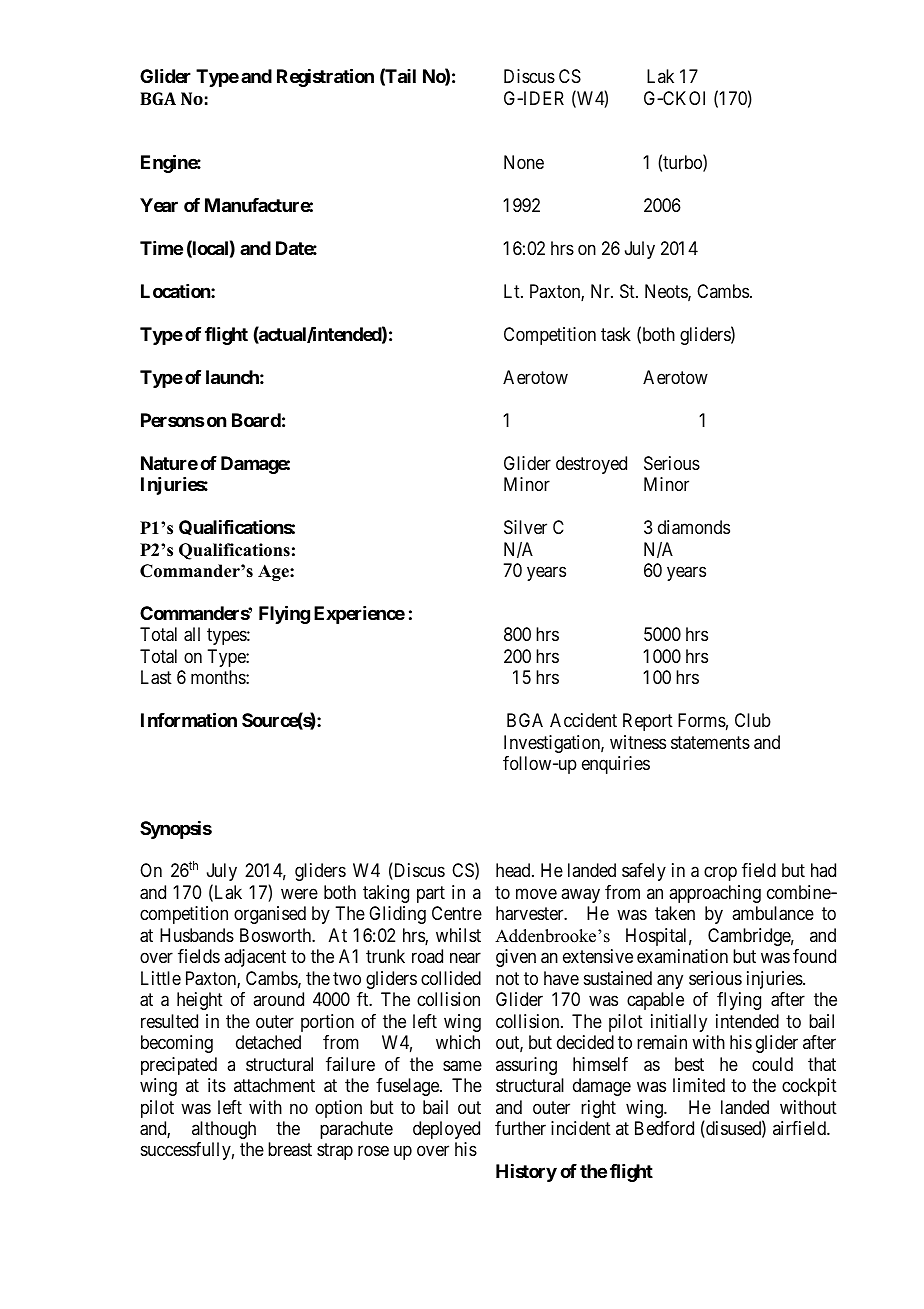  What do you see at coordinates (325, 77) in the image?
I see `Registration` at bounding box center [325, 77].
